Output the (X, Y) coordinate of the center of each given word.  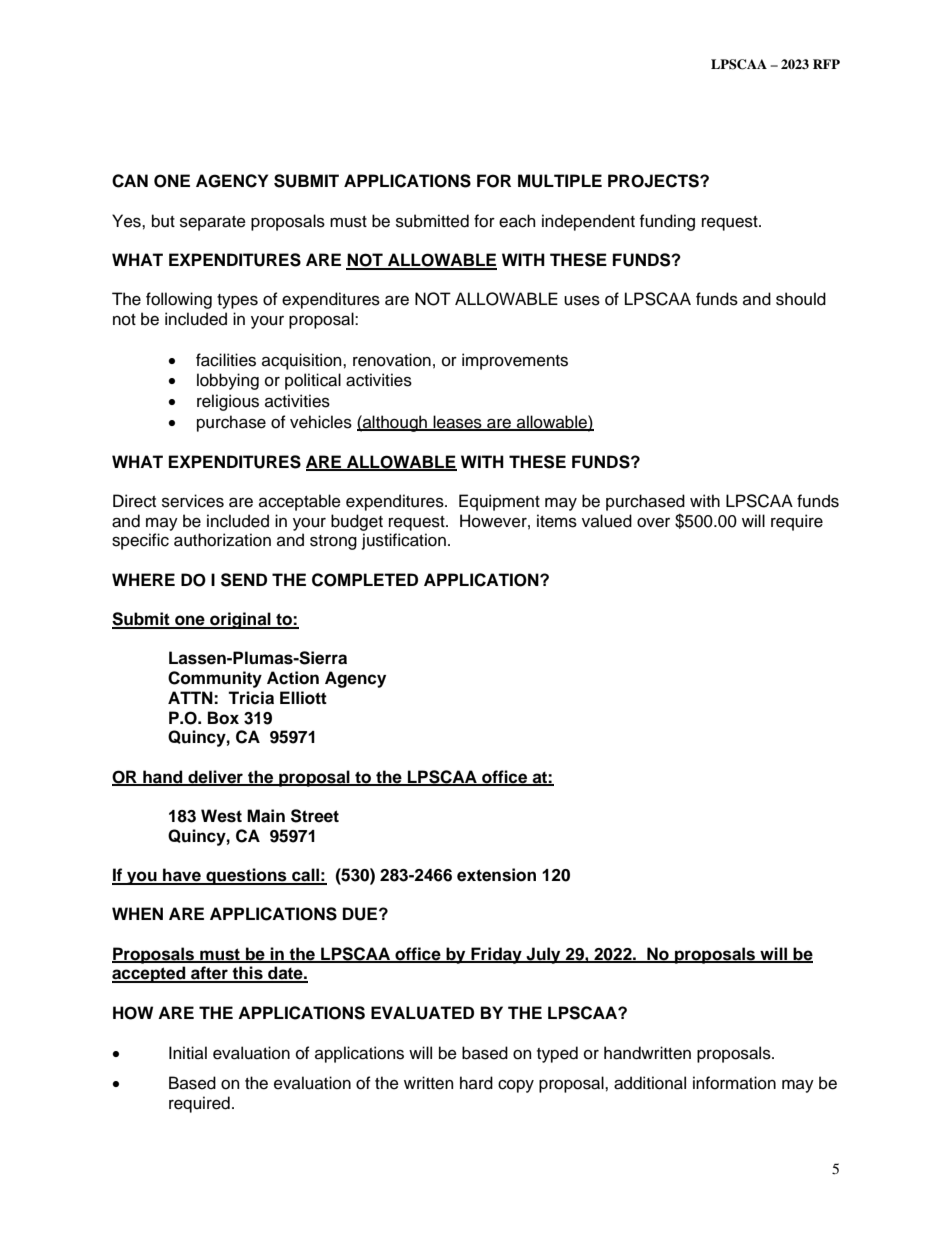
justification (404, 541)
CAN (130, 181)
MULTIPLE (560, 181)
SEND (244, 580)
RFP (826, 64)
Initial (188, 1053)
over (653, 523)
